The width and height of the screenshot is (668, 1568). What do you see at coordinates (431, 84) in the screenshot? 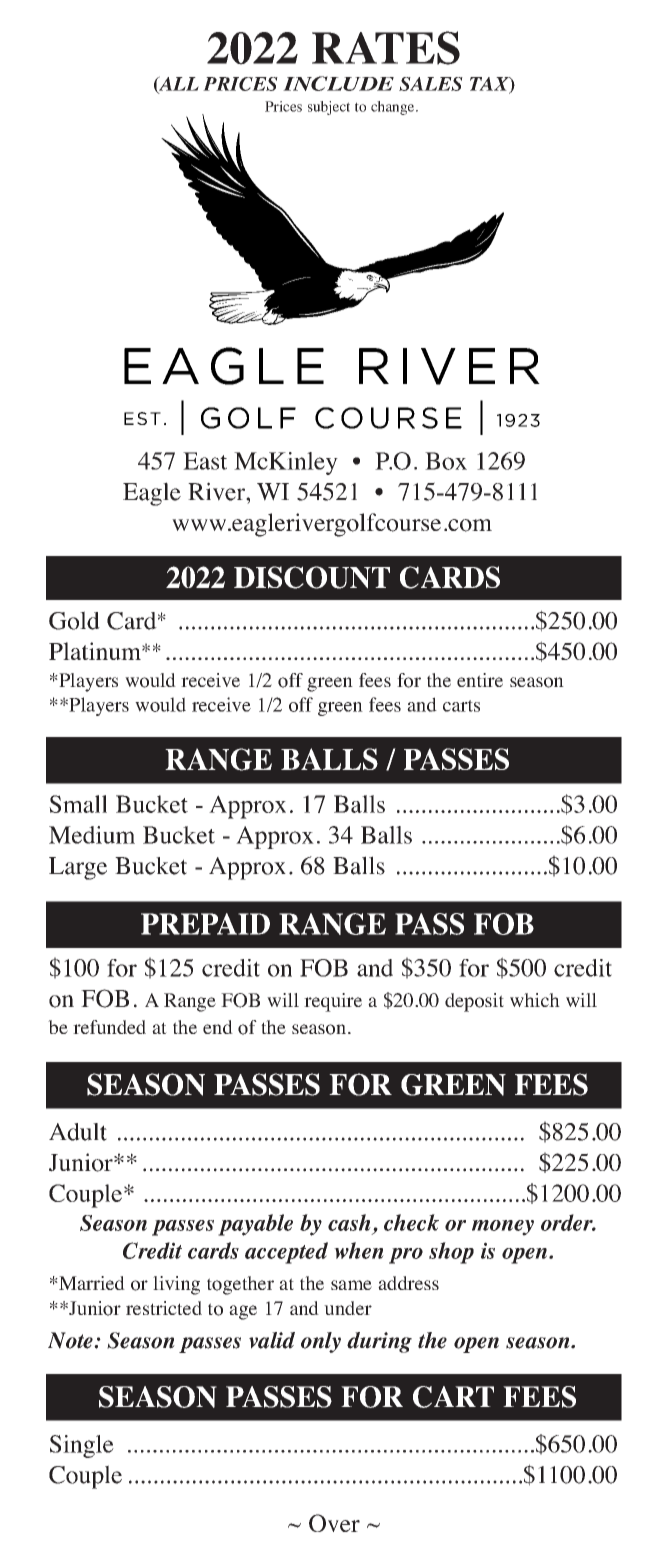
I see `SALES` at bounding box center [431, 84].
